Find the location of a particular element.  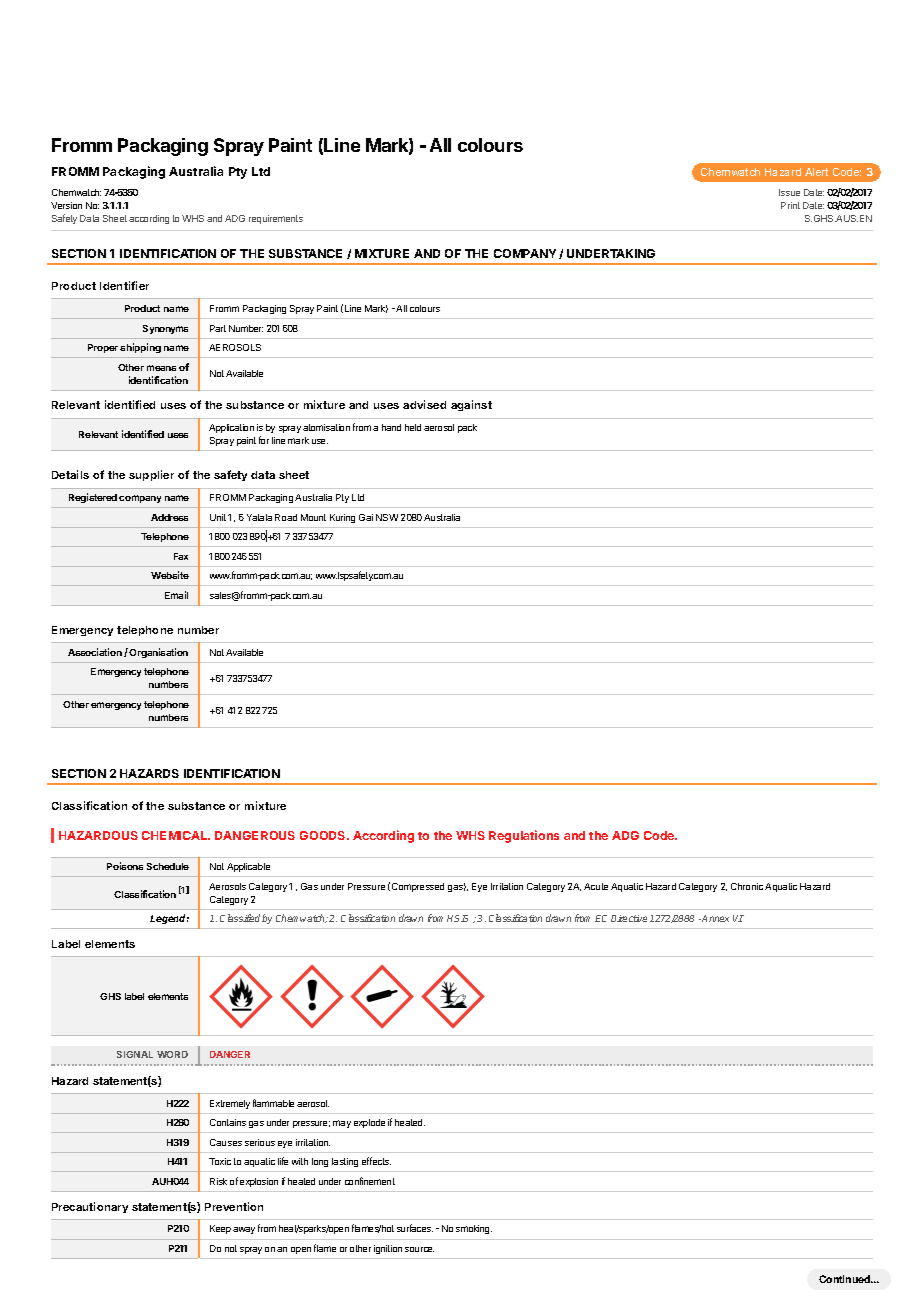

GOODS is located at coordinates (324, 835).
